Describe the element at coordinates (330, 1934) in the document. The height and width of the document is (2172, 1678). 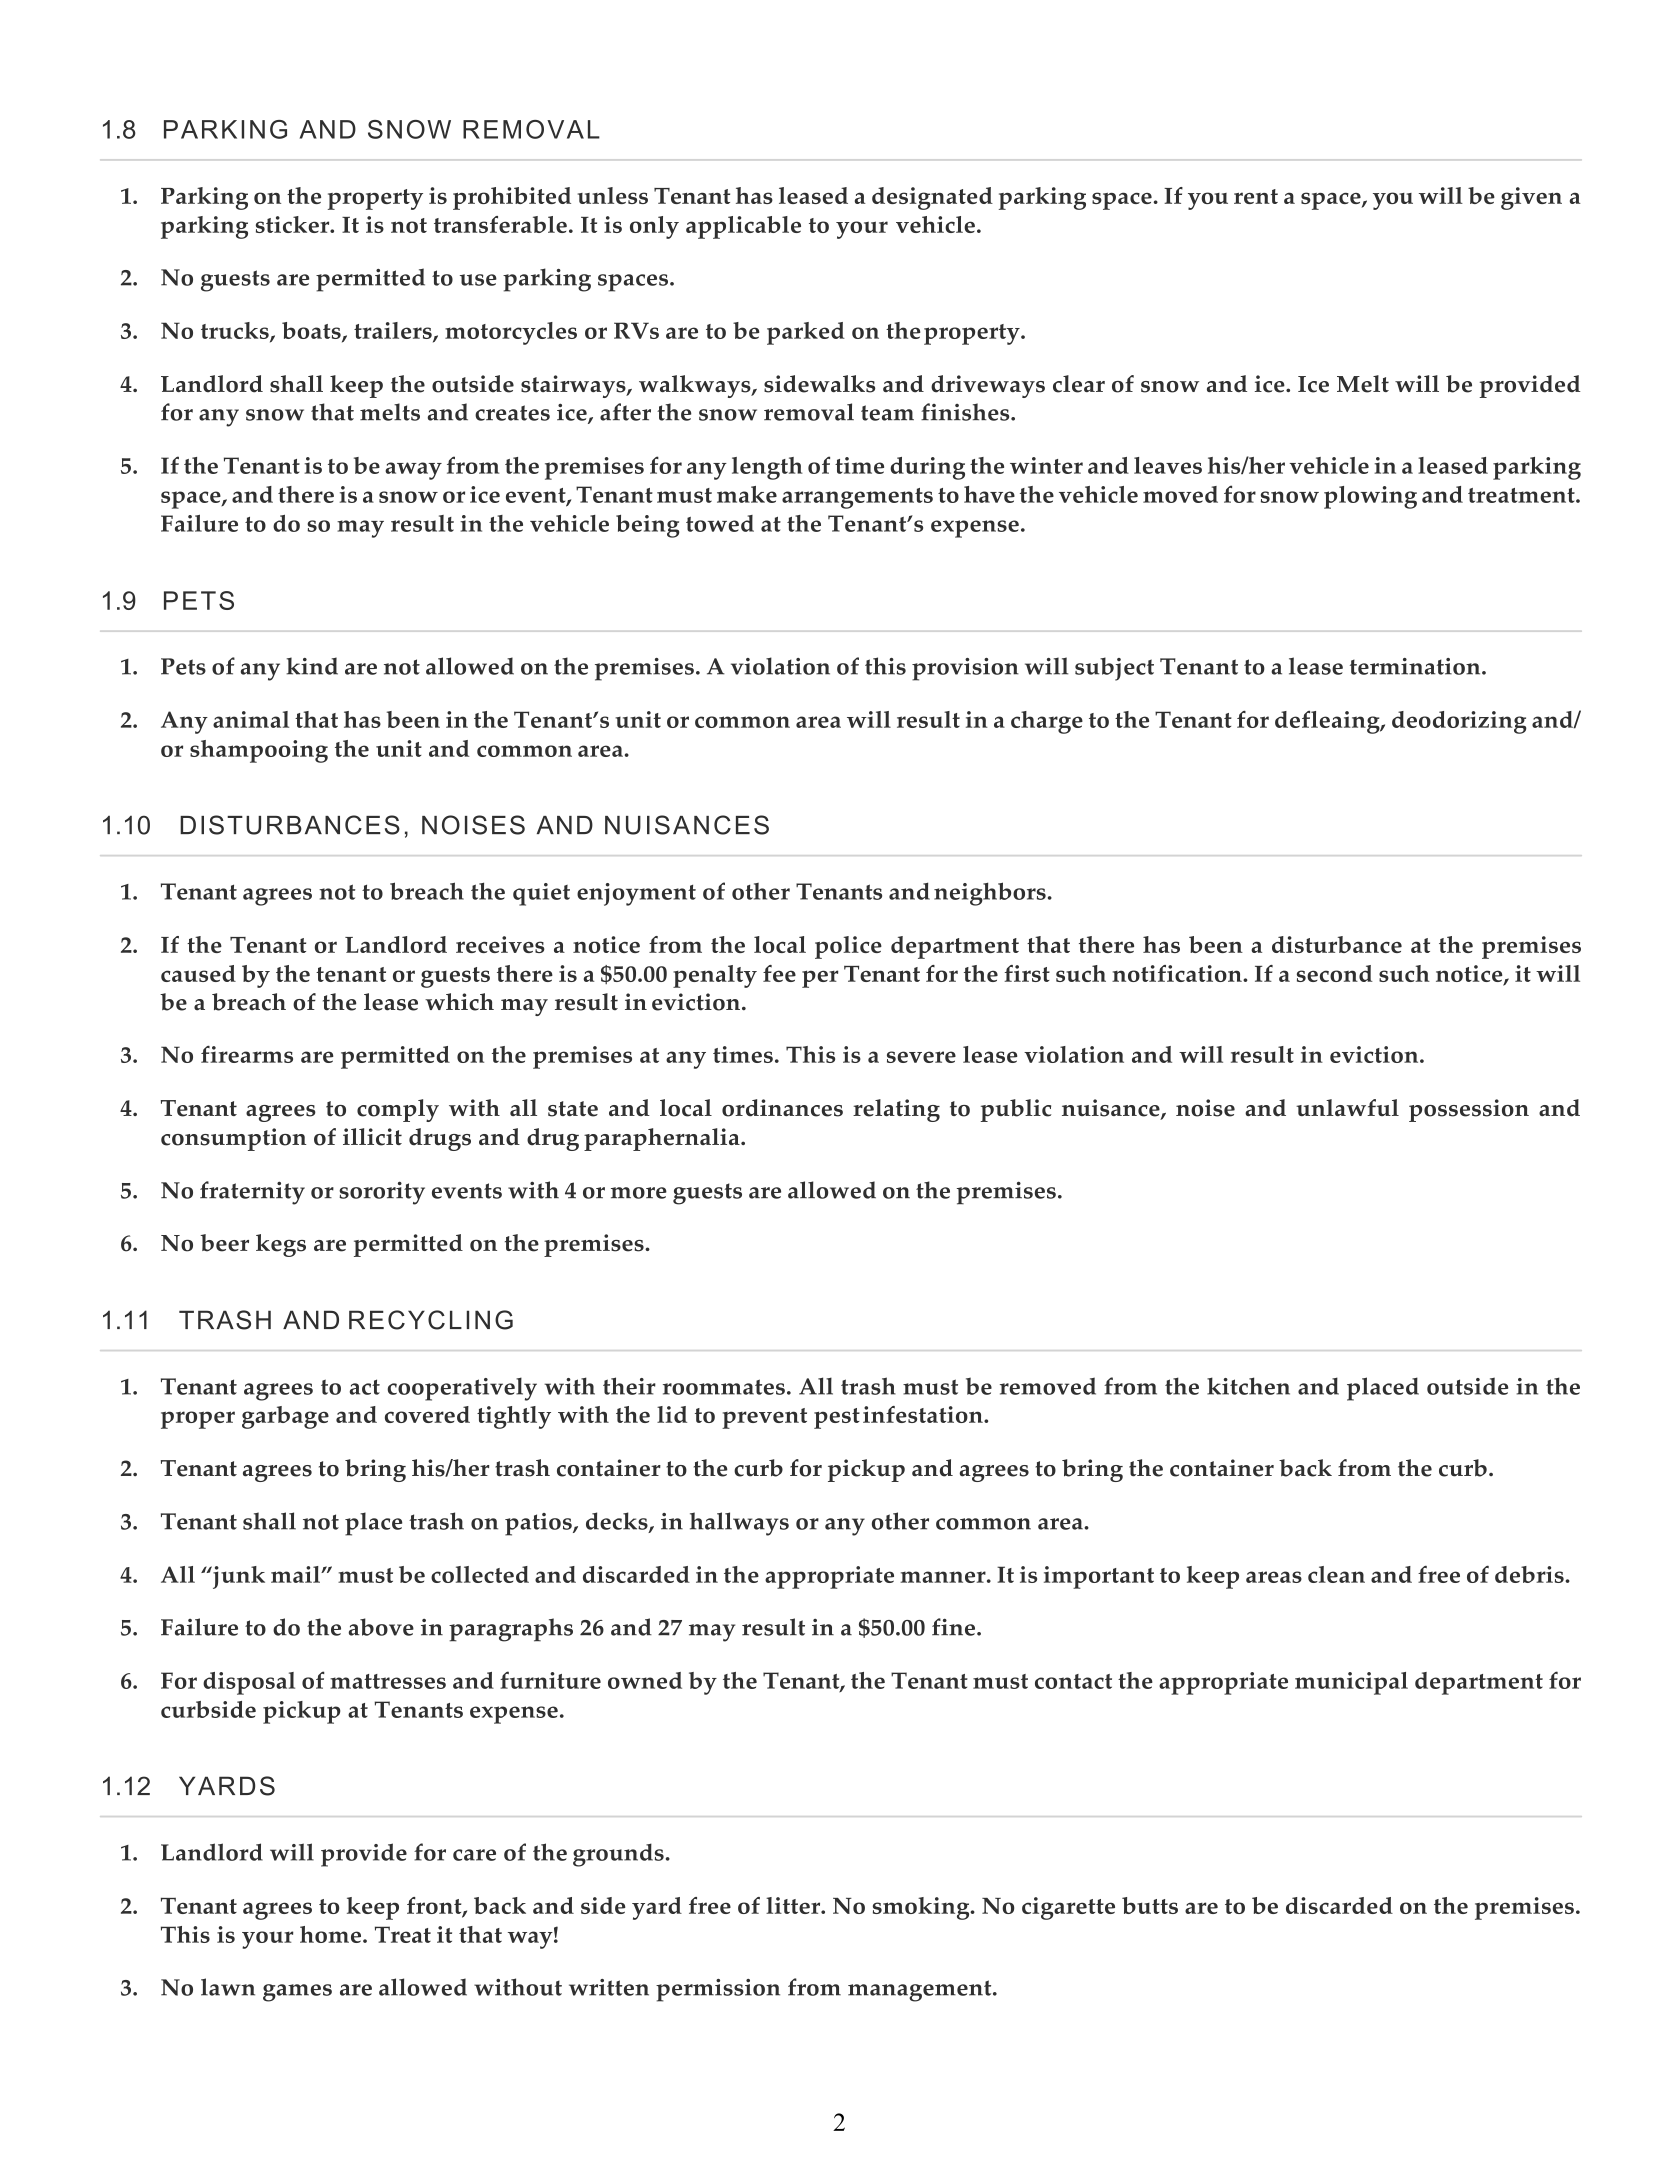
I see `home` at that location.
